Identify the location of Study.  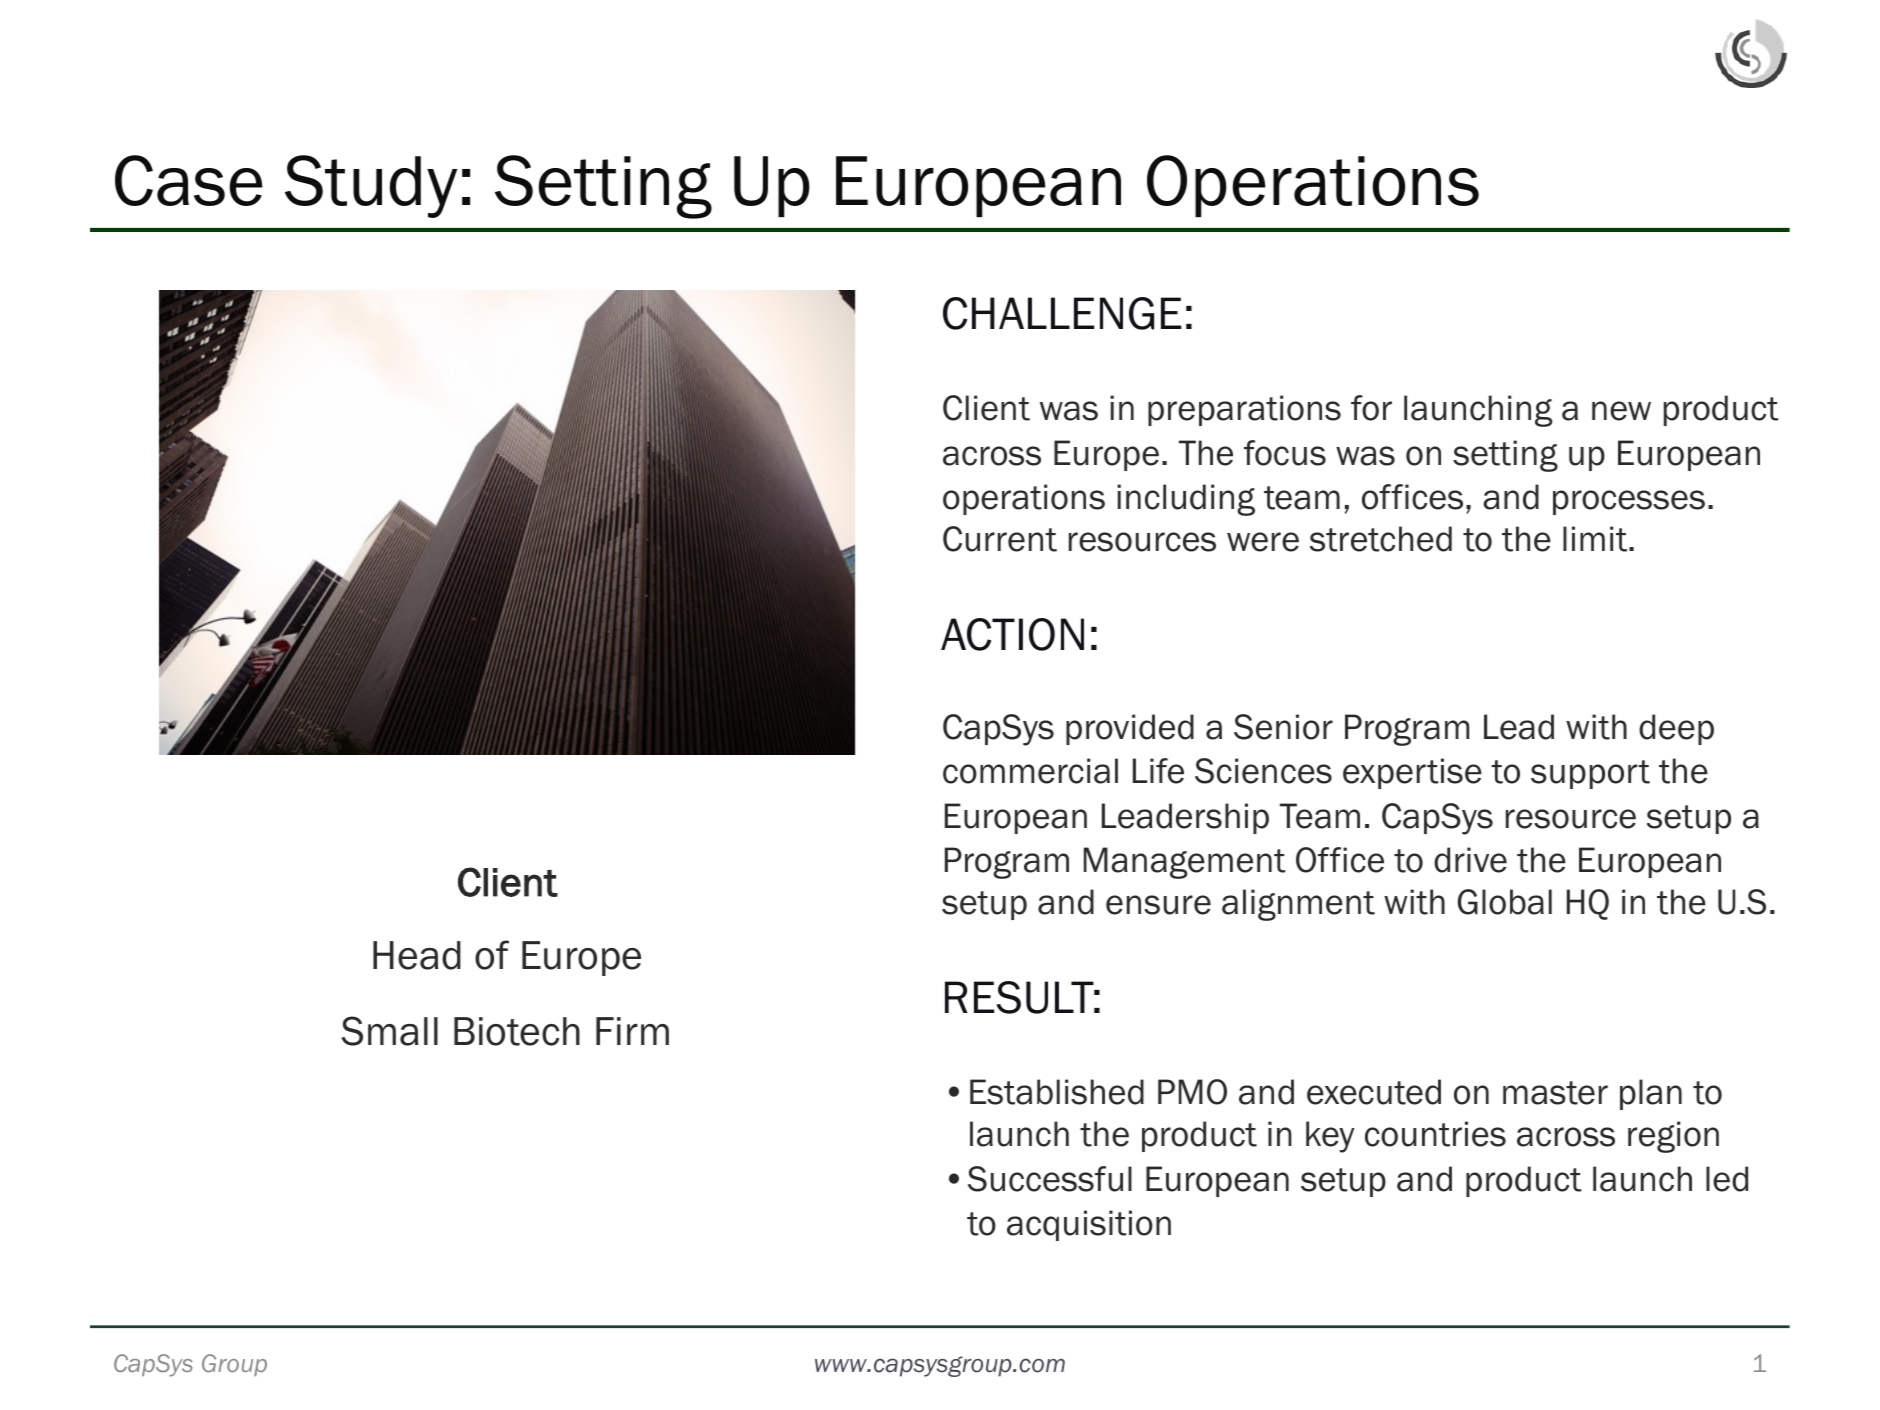
(371, 186).
